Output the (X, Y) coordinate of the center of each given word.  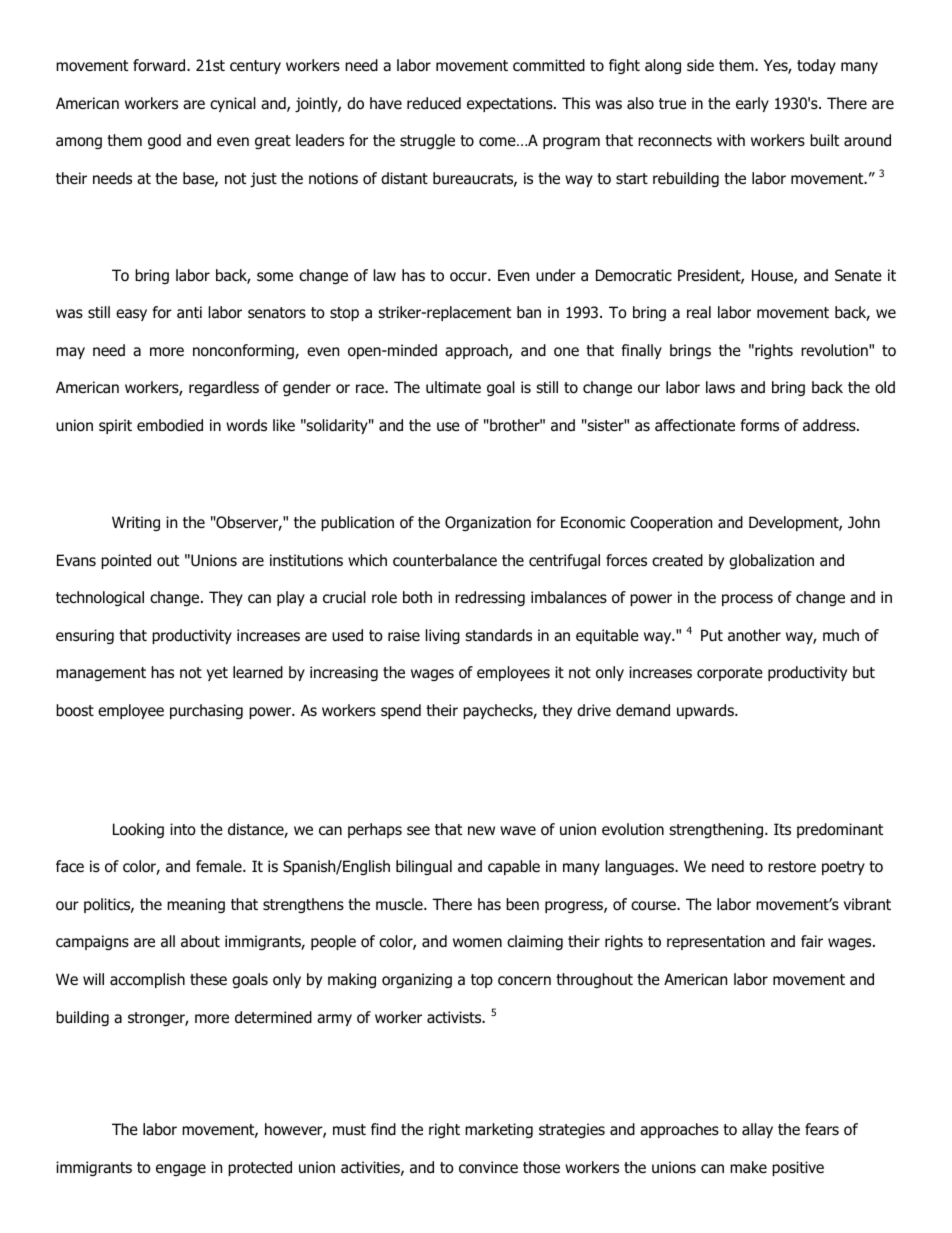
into (183, 829)
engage (181, 1170)
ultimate (453, 387)
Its (782, 829)
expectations (511, 104)
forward (160, 65)
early (752, 104)
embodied (170, 425)
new (481, 830)
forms (760, 425)
